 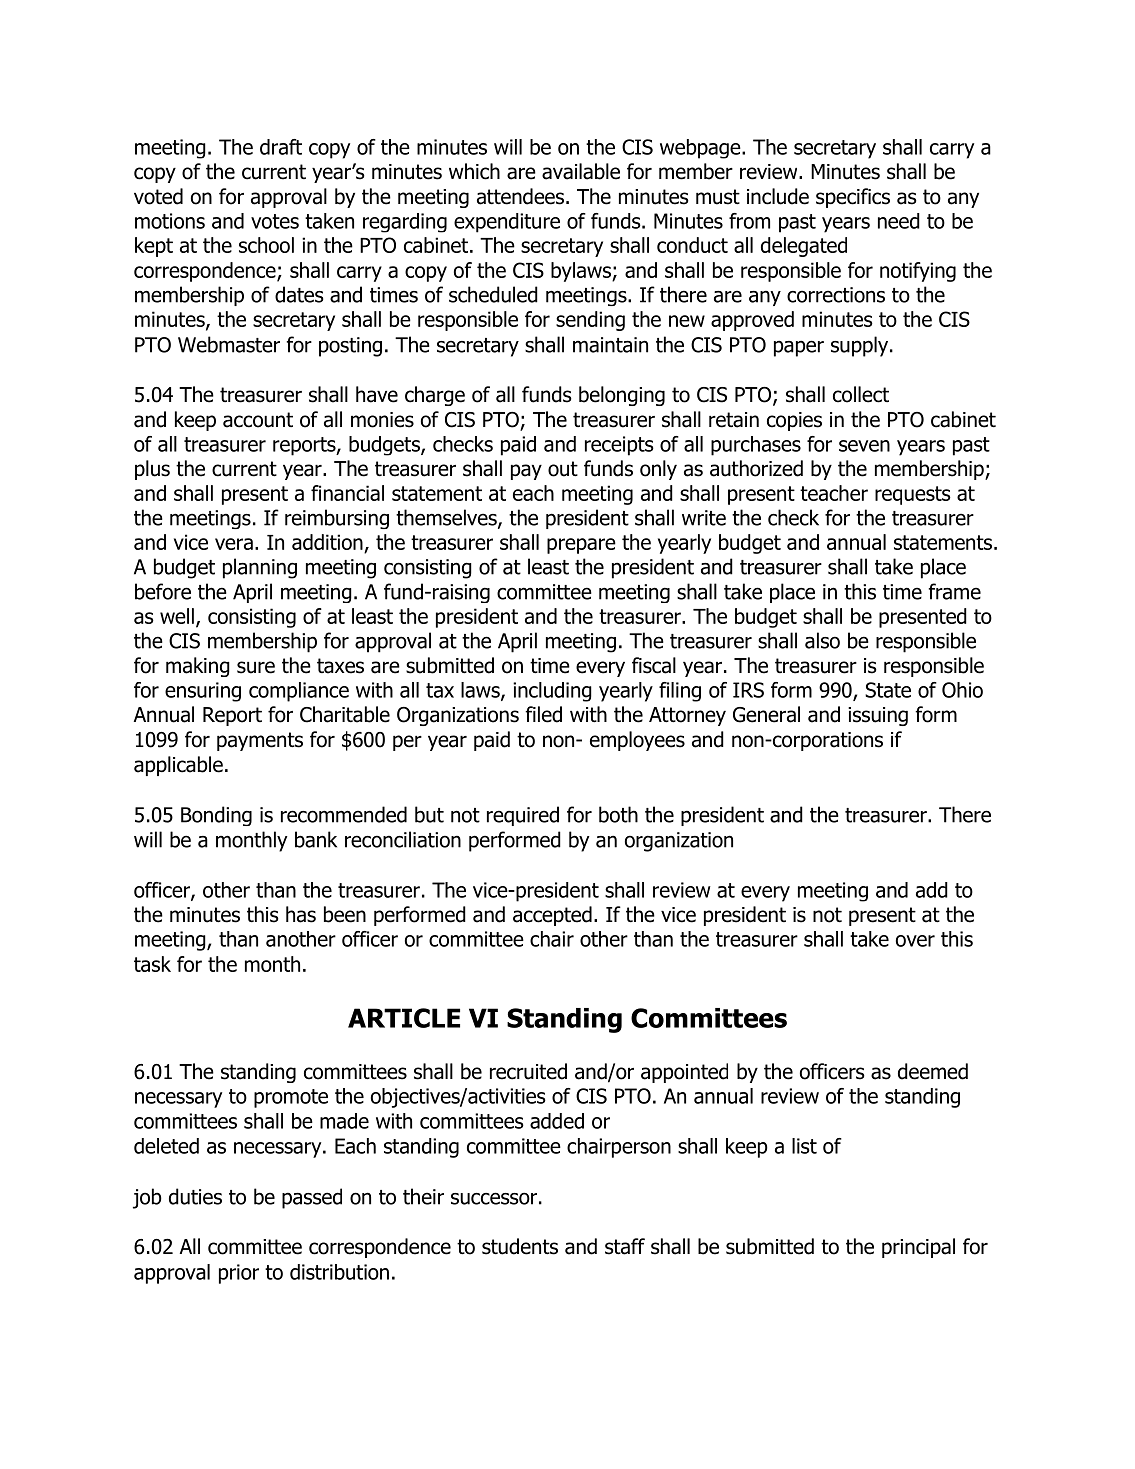 I want to click on specifics, so click(x=853, y=198).
